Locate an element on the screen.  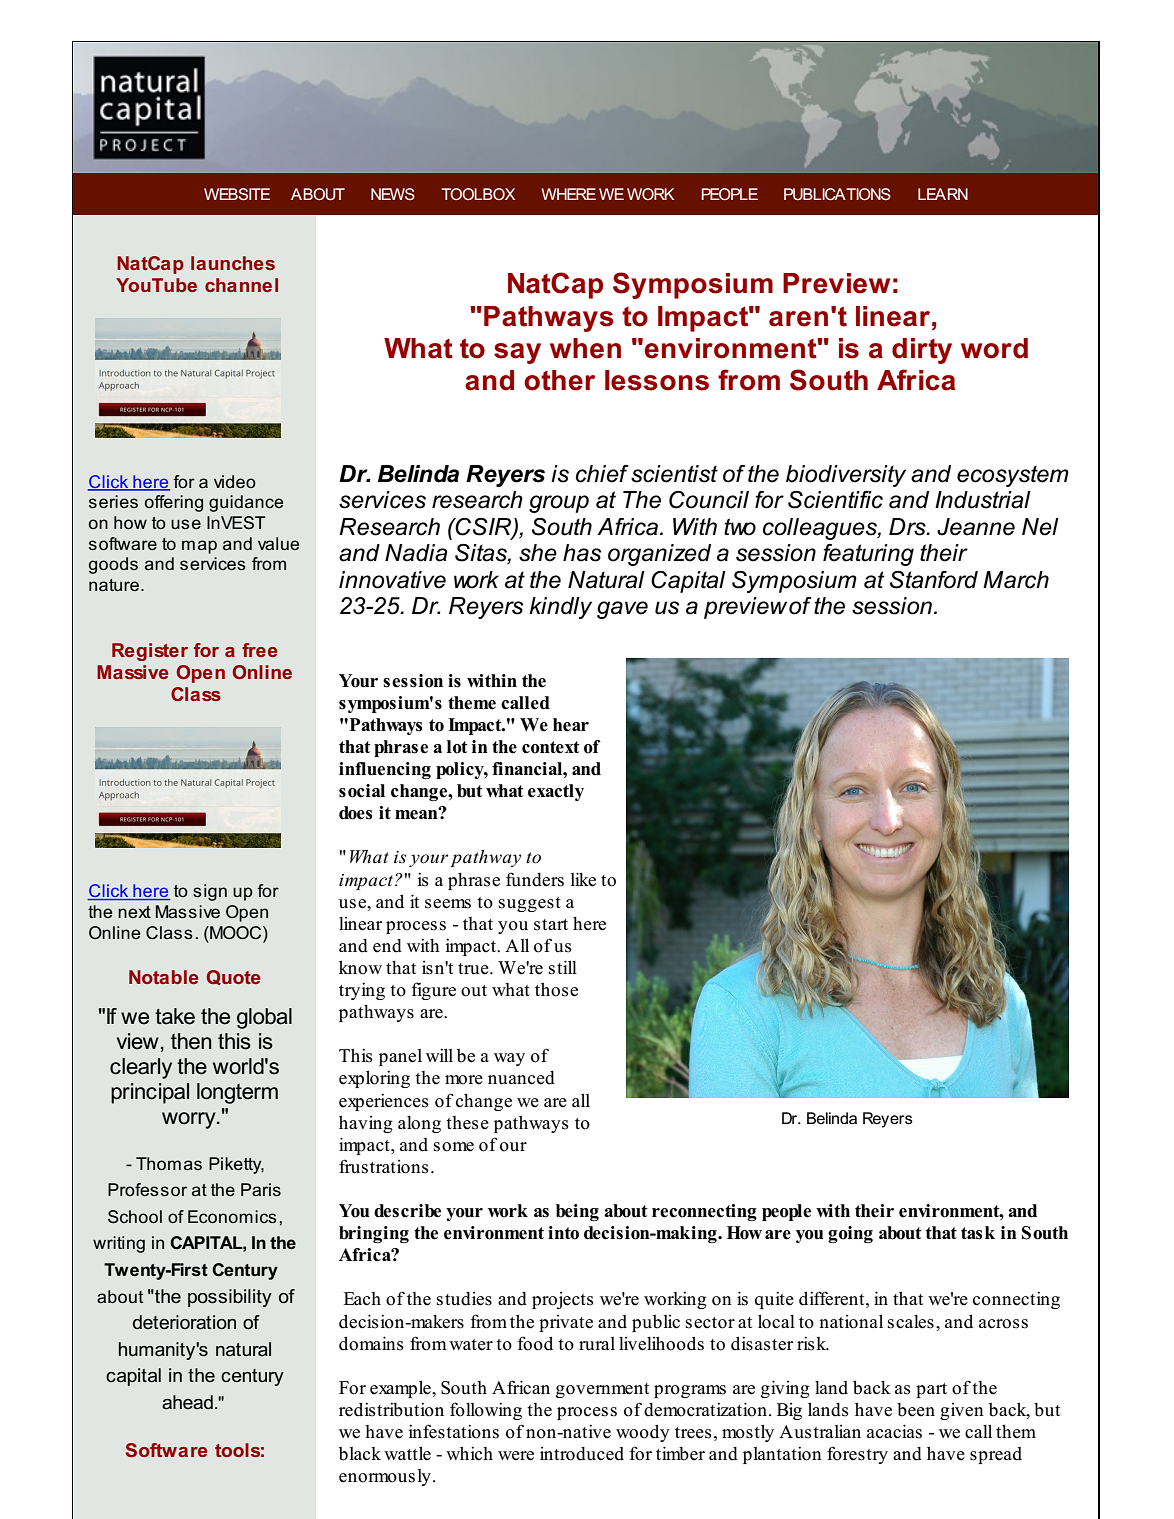
LEARN is located at coordinates (943, 194).
